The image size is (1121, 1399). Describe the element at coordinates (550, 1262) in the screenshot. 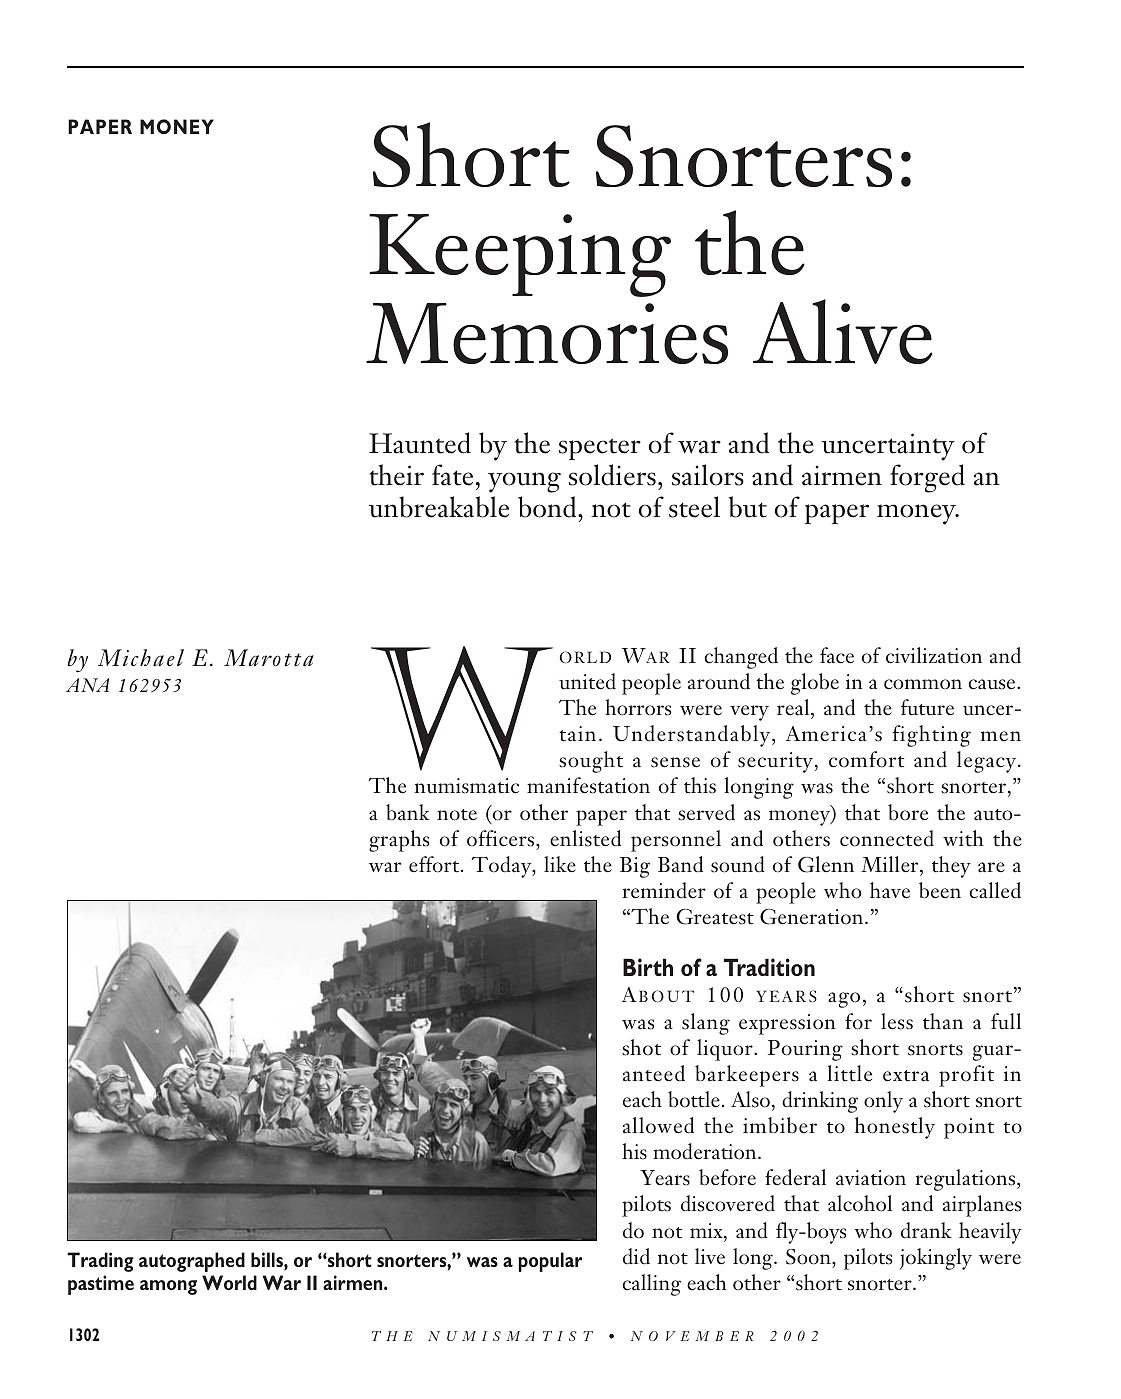

I see `popular` at that location.
